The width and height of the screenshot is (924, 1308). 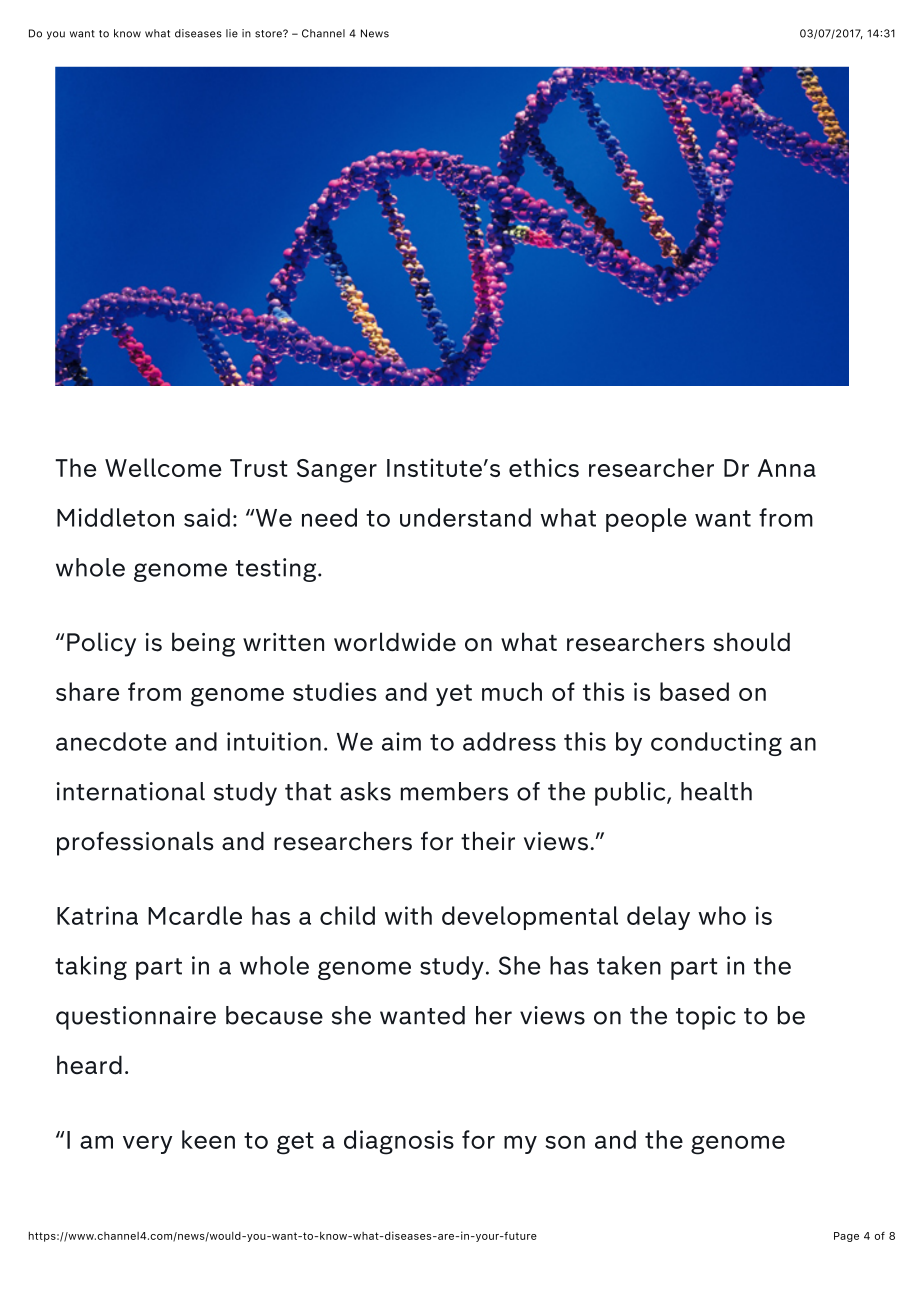 What do you see at coordinates (203, 644) in the screenshot?
I see `being` at bounding box center [203, 644].
